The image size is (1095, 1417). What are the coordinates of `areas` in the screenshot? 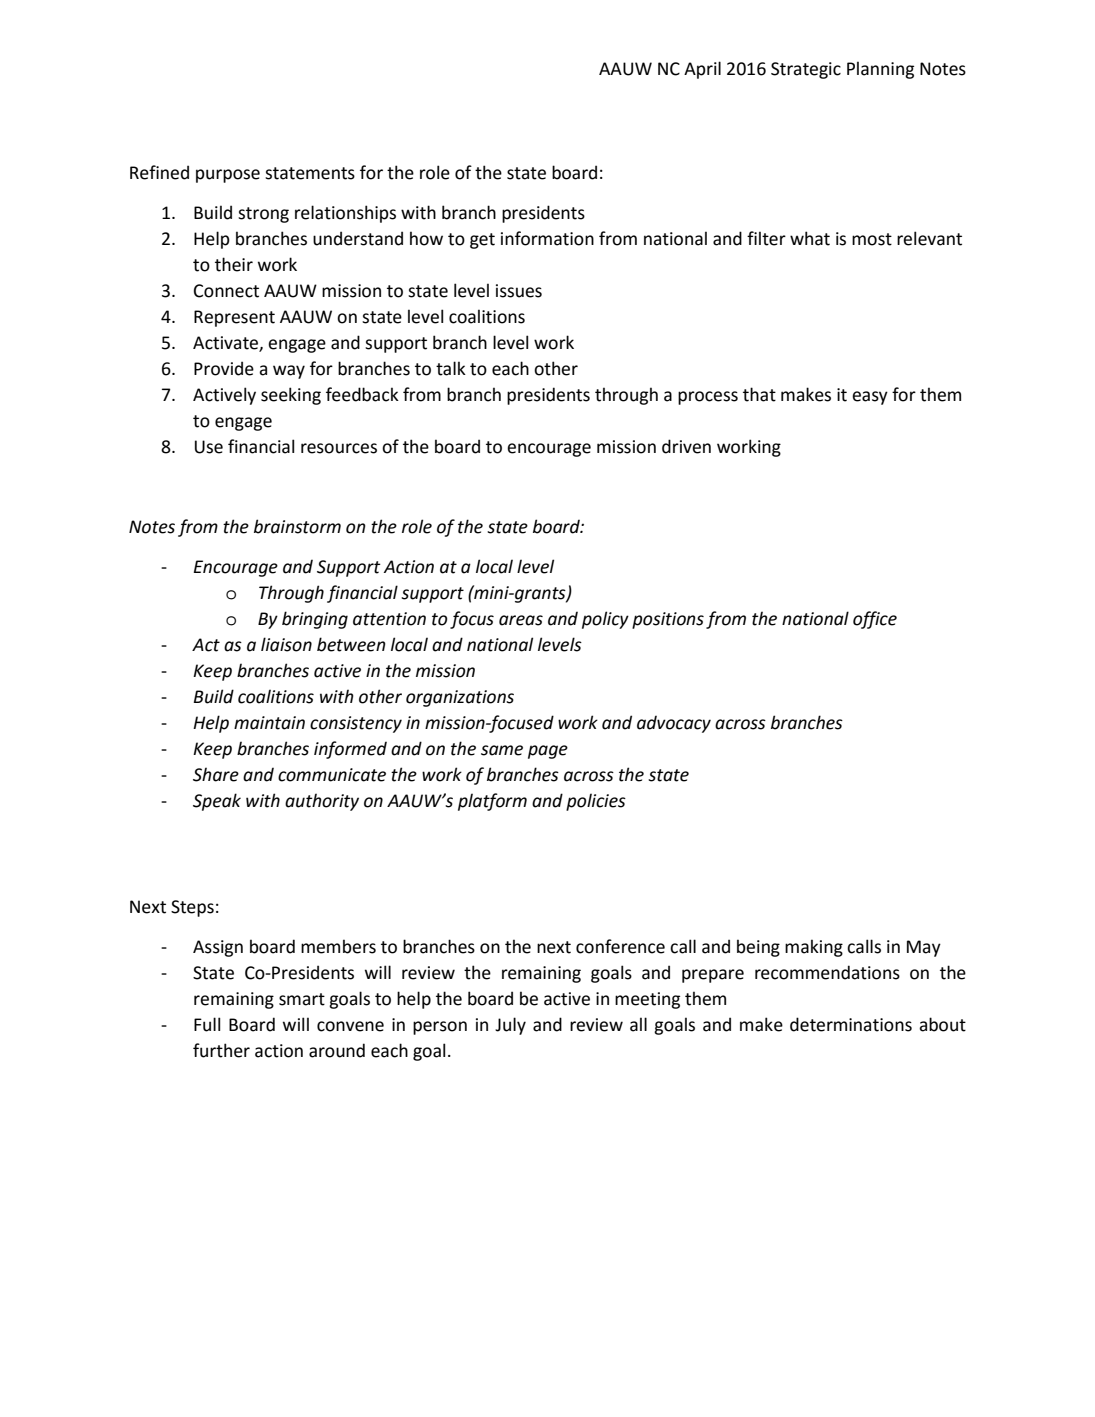 It's located at (521, 620).
